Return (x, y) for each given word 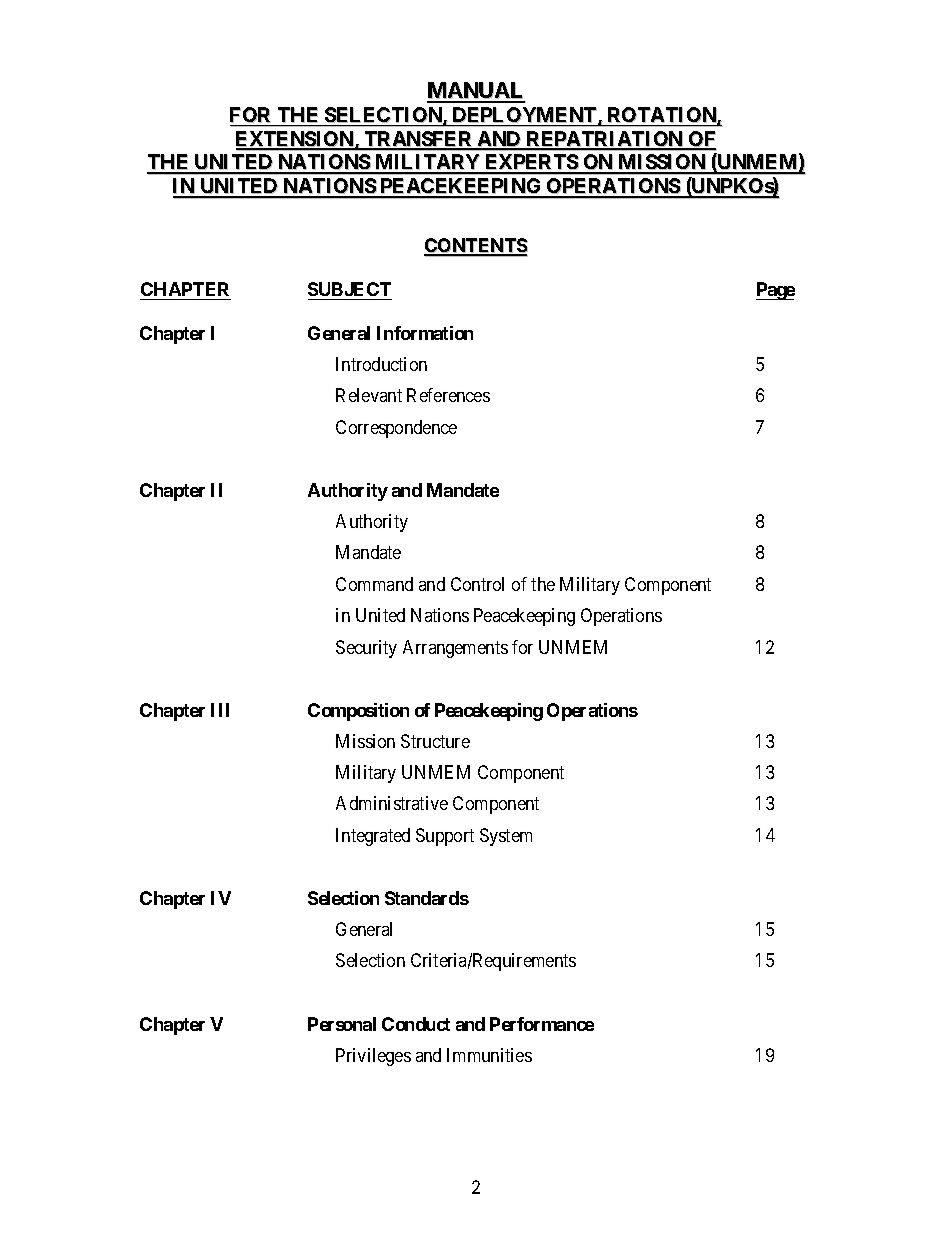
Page (775, 291)
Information (425, 333)
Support (445, 837)
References (448, 395)
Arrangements (455, 649)
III (220, 710)
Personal (342, 1024)
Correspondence (396, 429)
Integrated (373, 837)
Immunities (489, 1055)
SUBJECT (349, 289)
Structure (435, 741)
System (506, 837)
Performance (542, 1024)
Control (477, 584)
